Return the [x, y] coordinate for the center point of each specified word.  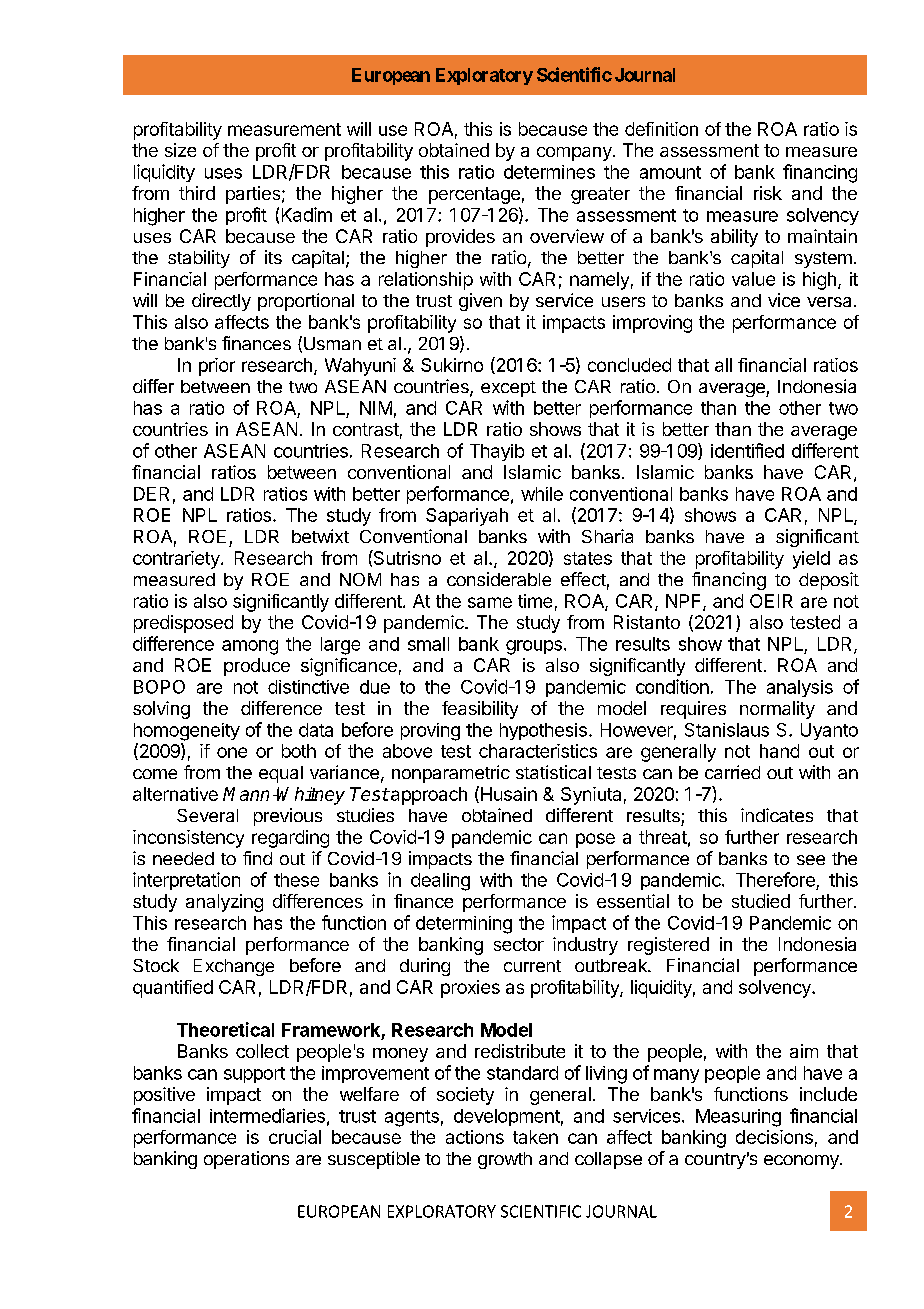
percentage [474, 195]
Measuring [738, 1118]
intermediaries [267, 1115]
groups [534, 647]
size [180, 150]
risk [768, 193]
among [250, 647]
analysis [800, 688]
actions [475, 1137]
